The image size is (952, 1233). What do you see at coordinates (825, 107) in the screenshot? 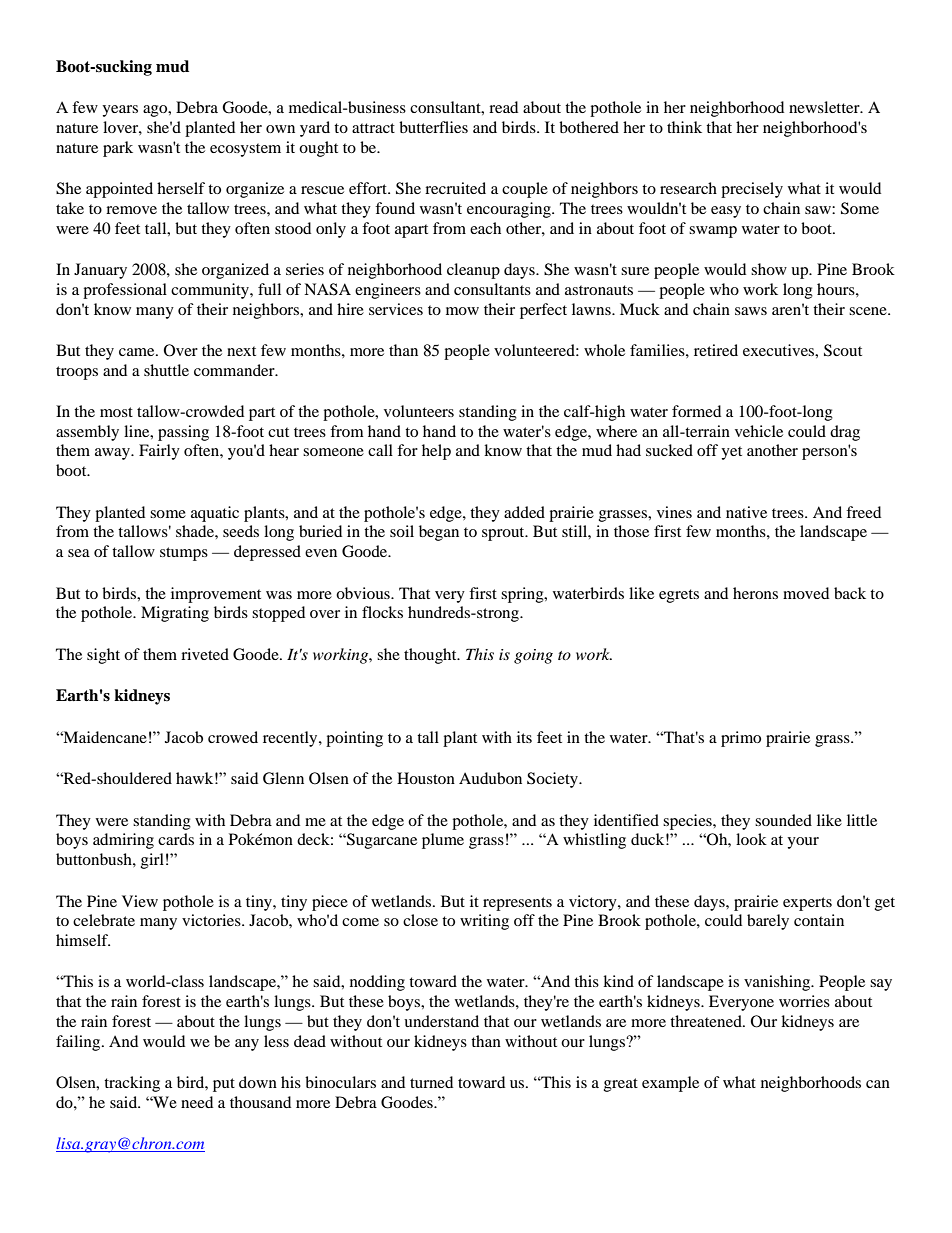
I see `newsletter` at bounding box center [825, 107].
